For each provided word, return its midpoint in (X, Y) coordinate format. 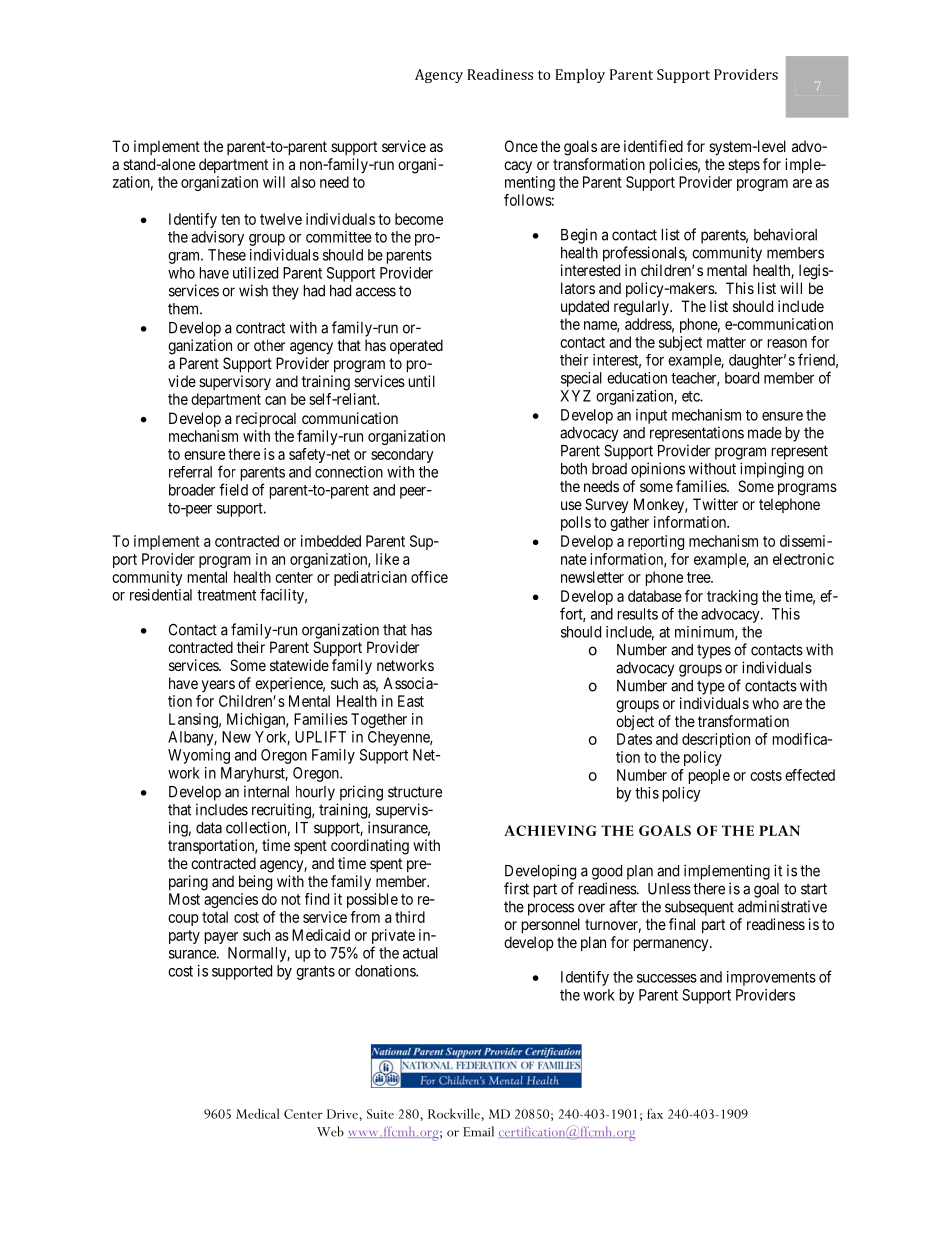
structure (415, 792)
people (709, 776)
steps (744, 166)
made (765, 433)
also (303, 182)
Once (521, 146)
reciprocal (266, 419)
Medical (258, 1113)
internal (266, 791)
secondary (402, 455)
